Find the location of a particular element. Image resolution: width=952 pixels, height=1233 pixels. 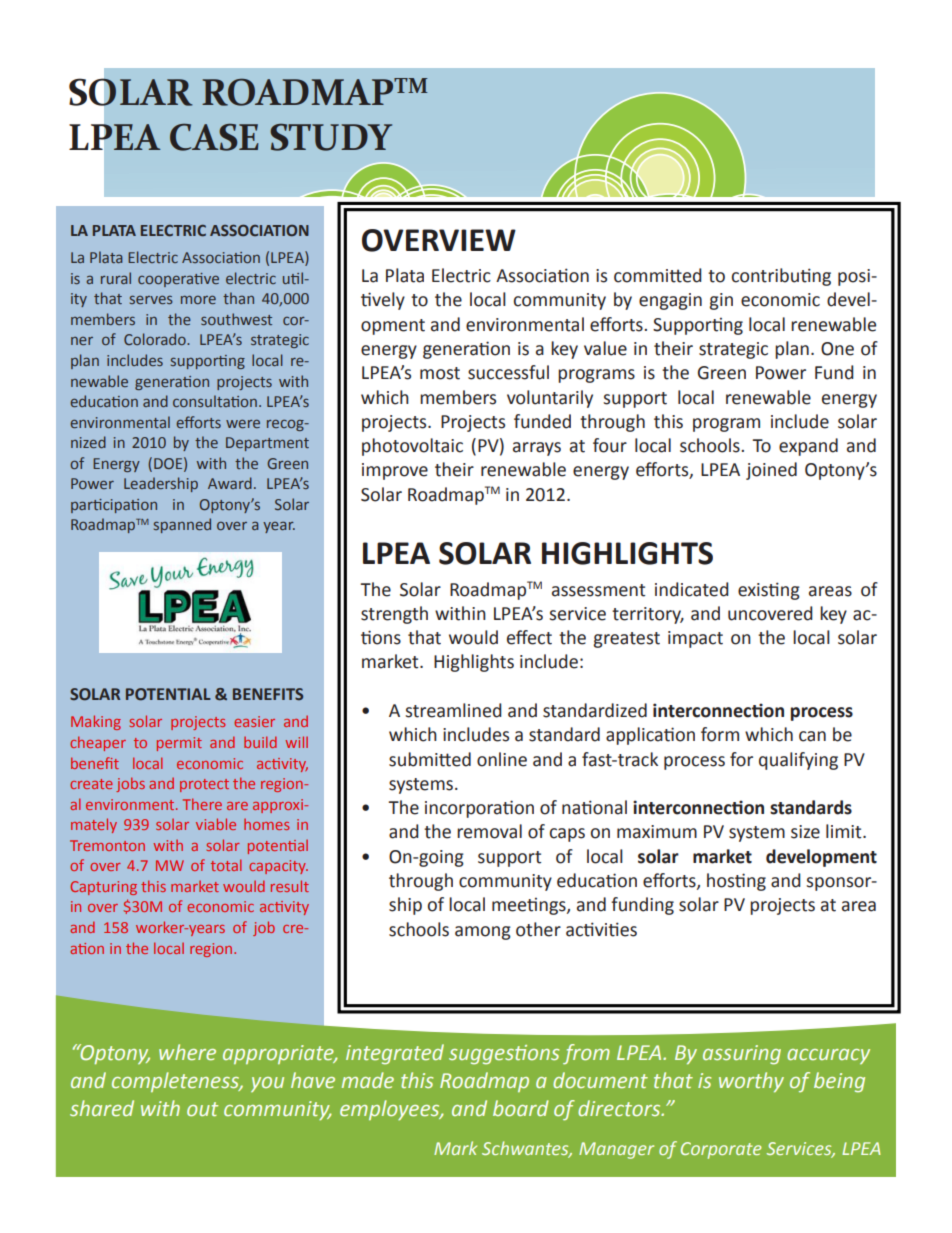

board is located at coordinates (521, 1108).
